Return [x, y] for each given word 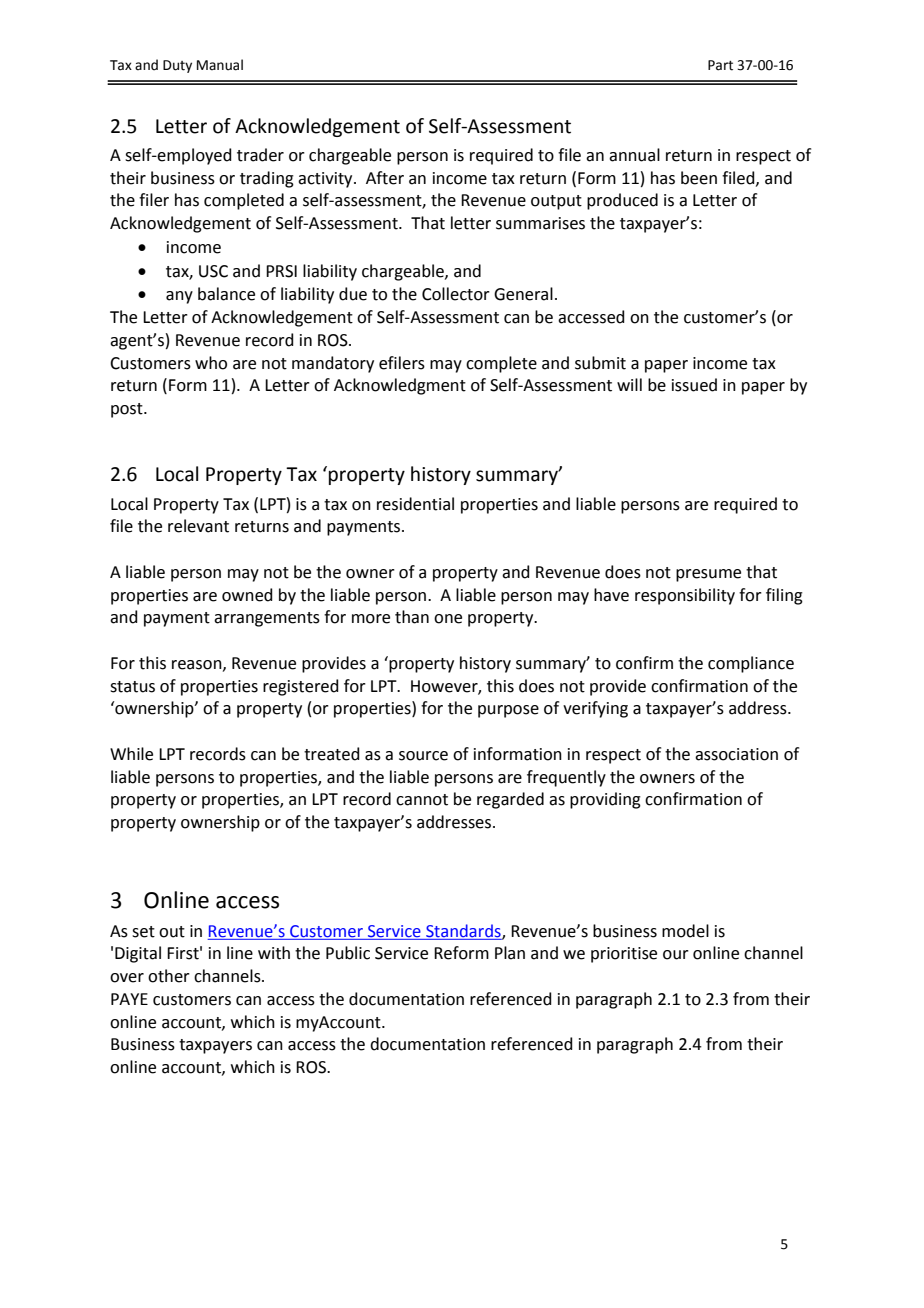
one [448, 619]
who [211, 363]
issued [694, 385]
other [169, 976]
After [385, 178]
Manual [220, 65]
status [132, 687]
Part [720, 65]
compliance [751, 664]
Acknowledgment [400, 386]
